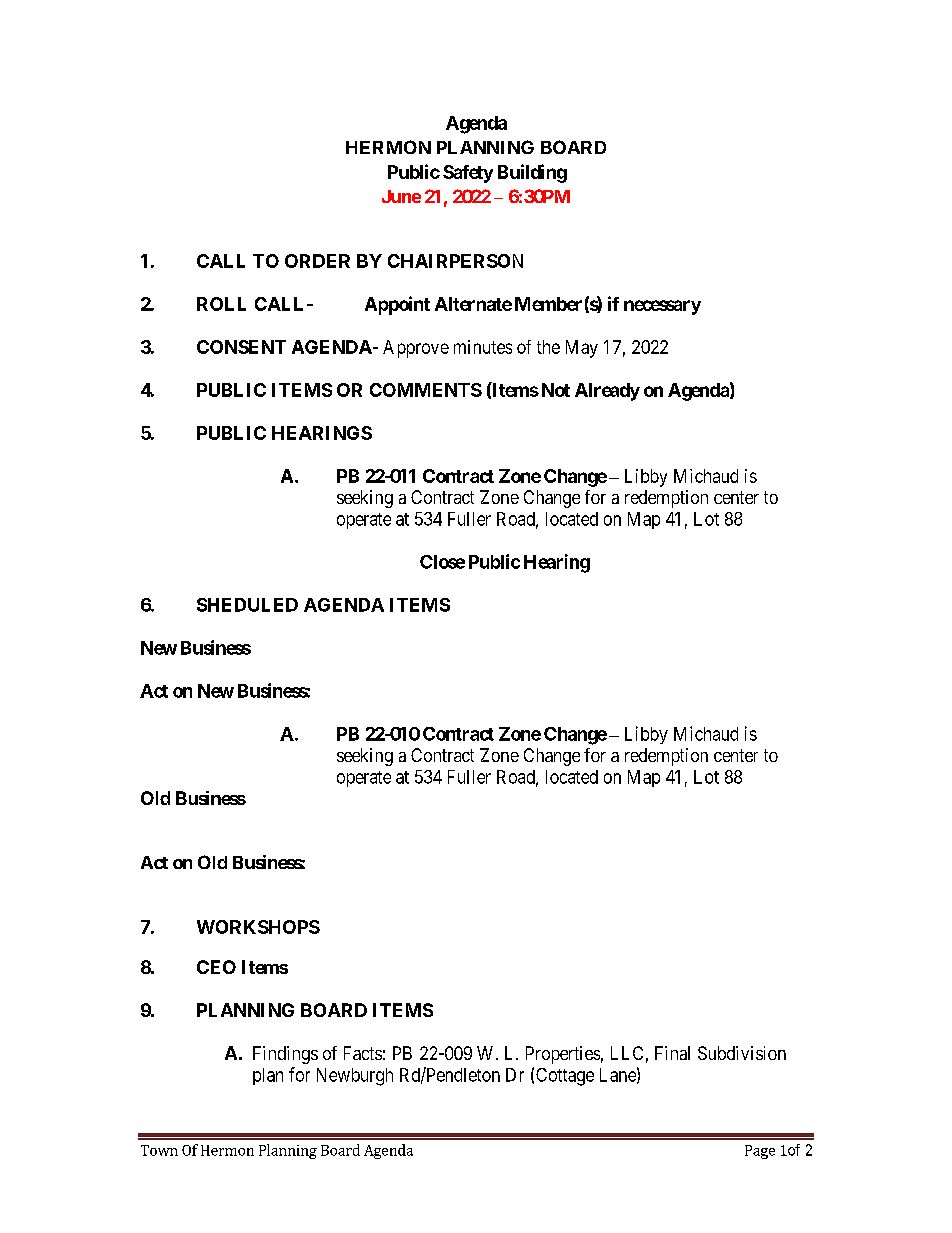  I want to click on ORDER, so click(317, 261).
